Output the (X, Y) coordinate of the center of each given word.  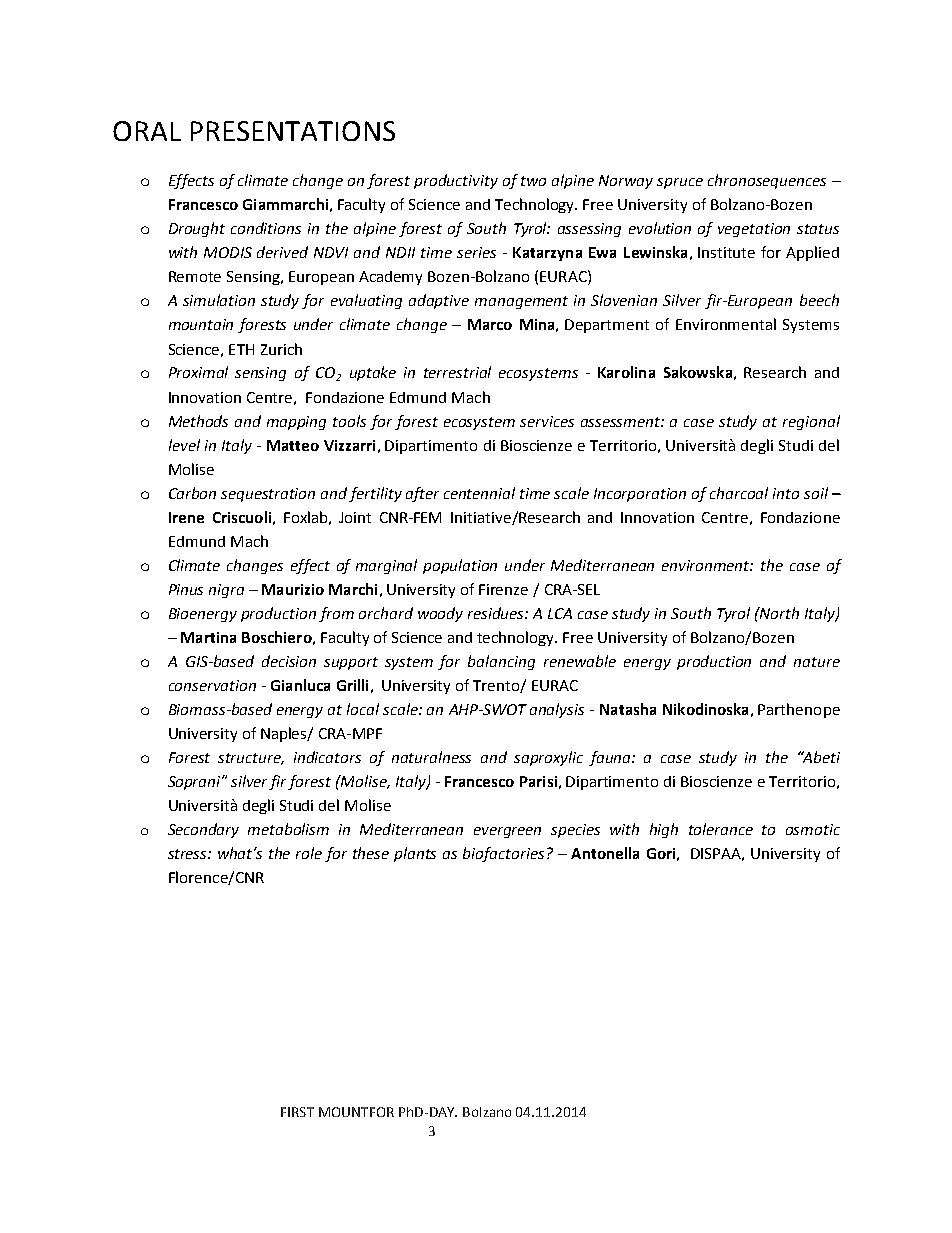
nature (817, 662)
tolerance (721, 829)
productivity (456, 181)
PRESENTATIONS (293, 131)
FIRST (297, 1112)
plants (415, 854)
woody (440, 614)
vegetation (754, 230)
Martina (208, 637)
